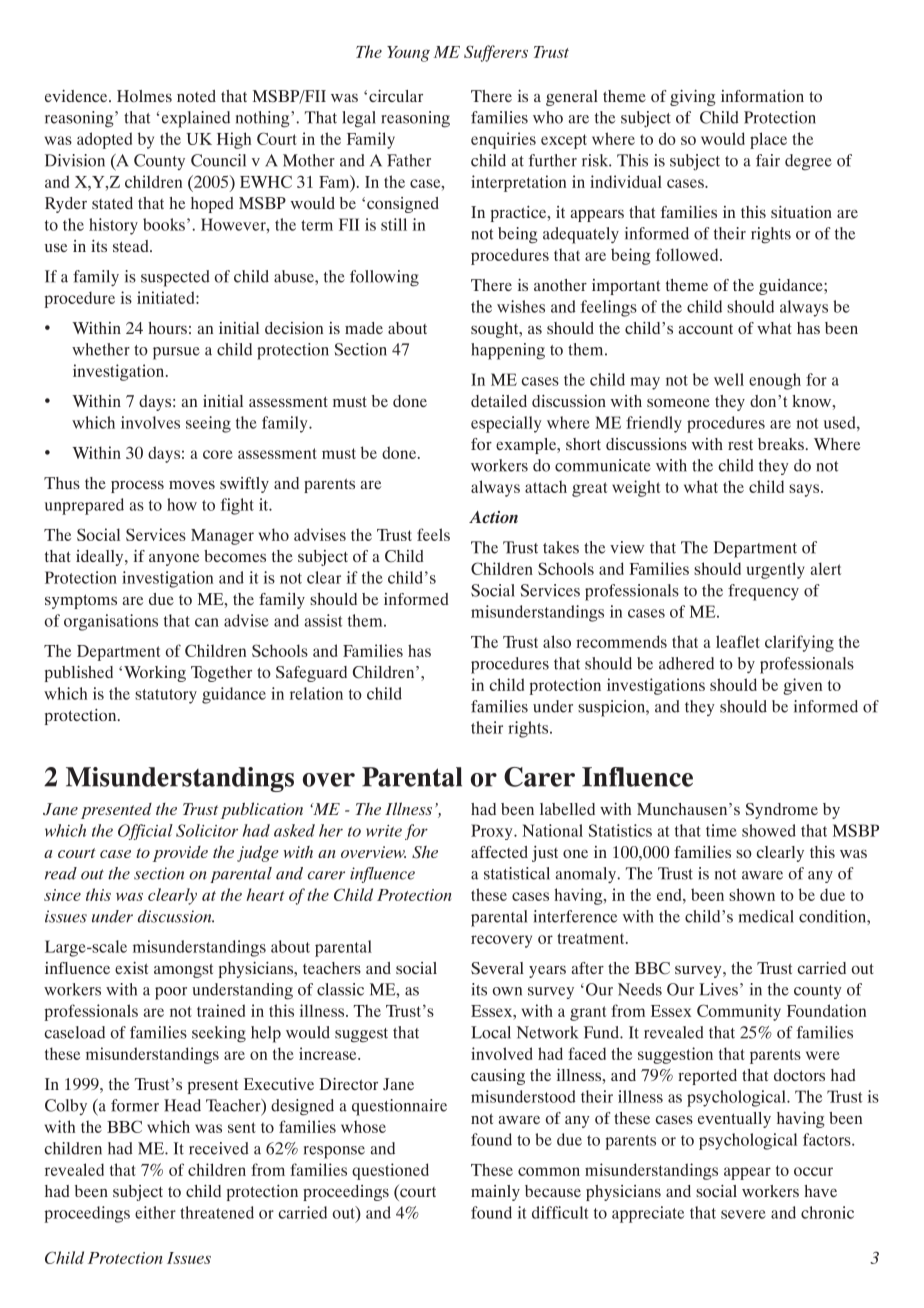  I want to click on circular, so click(396, 96).
